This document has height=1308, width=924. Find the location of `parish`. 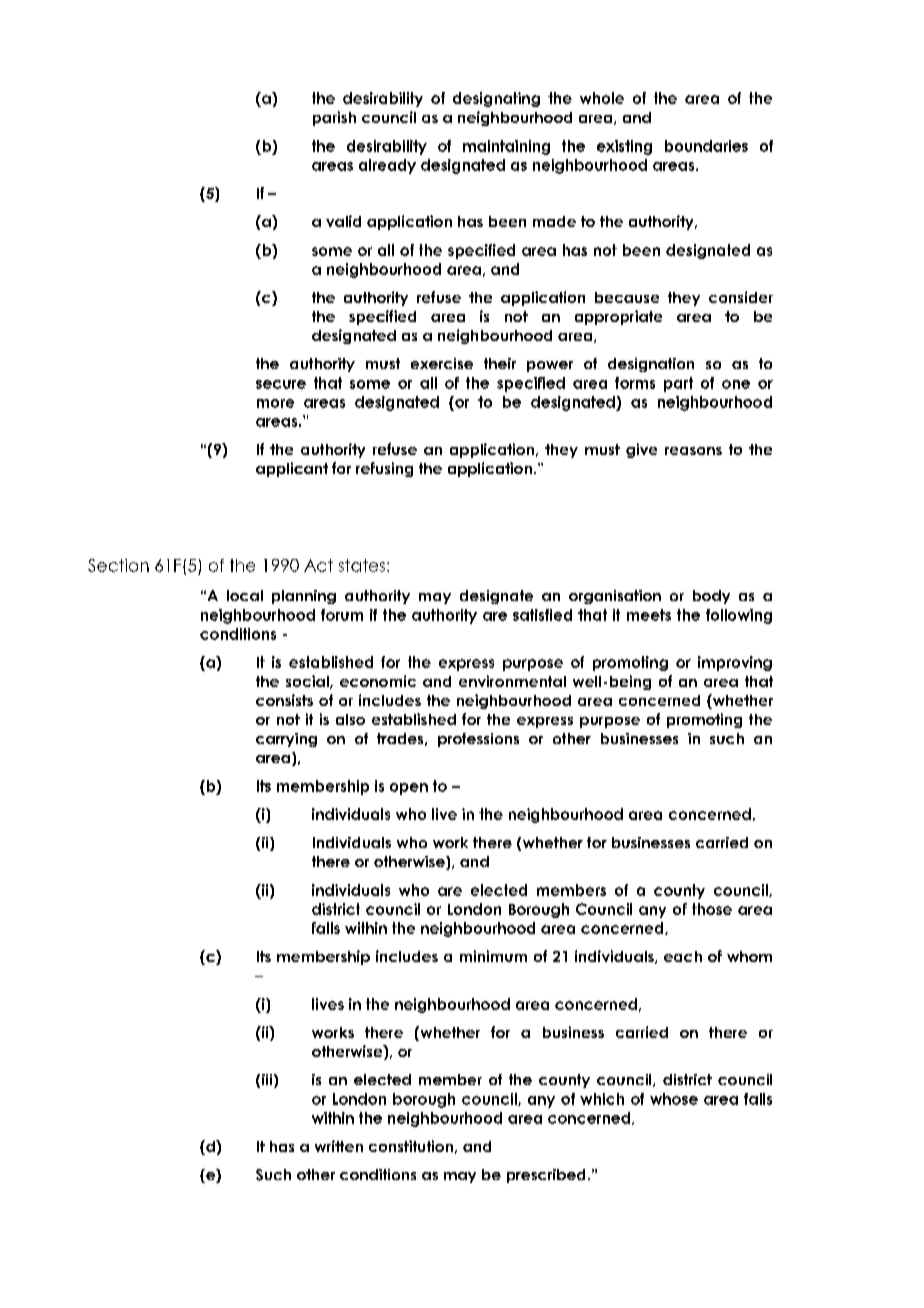

parish is located at coordinates (334, 118).
